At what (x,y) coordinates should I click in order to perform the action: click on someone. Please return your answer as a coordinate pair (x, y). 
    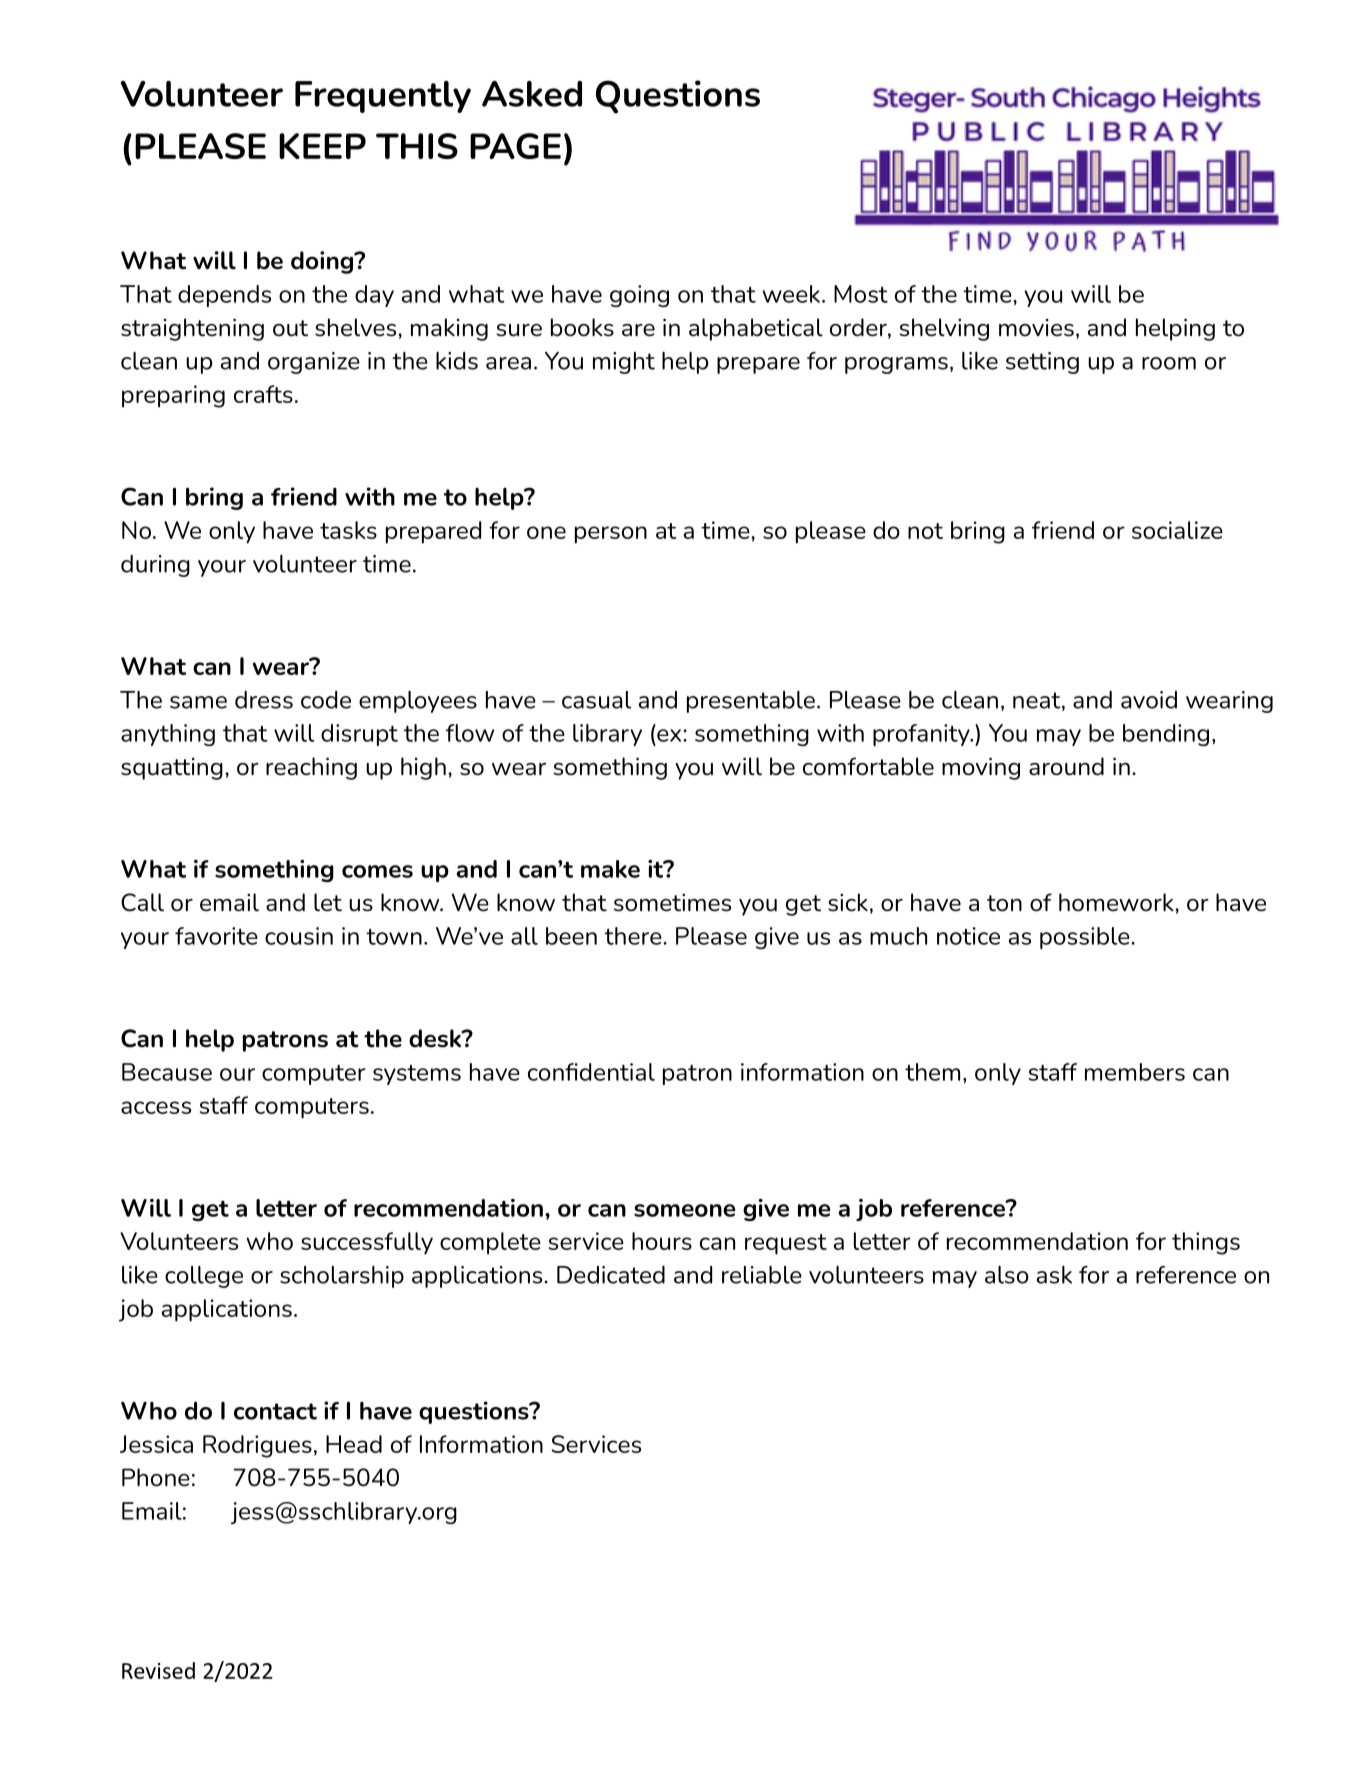
    Looking at the image, I should click on (684, 1210).
